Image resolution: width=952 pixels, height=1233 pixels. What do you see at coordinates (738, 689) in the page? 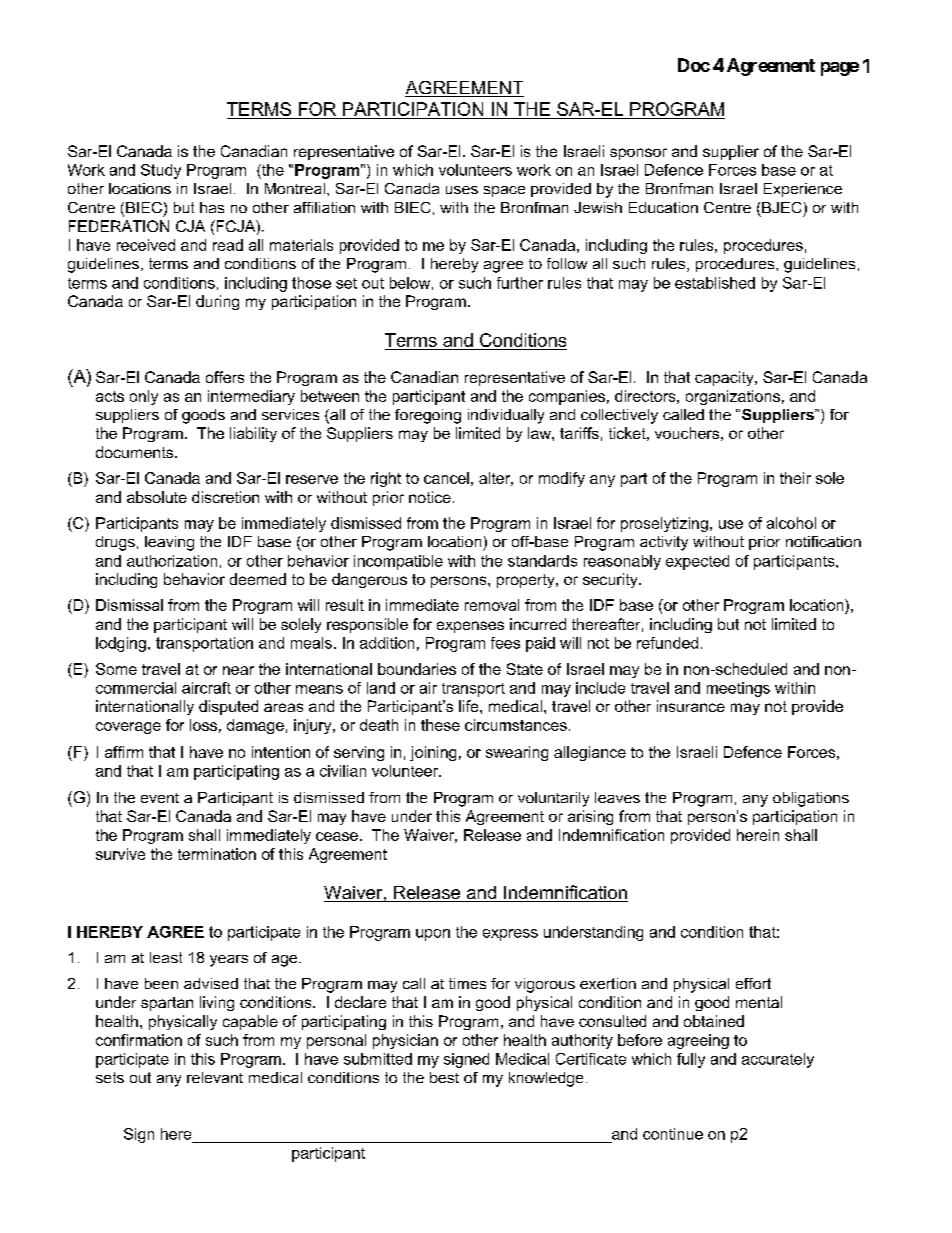
I see `meetings` at bounding box center [738, 689].
